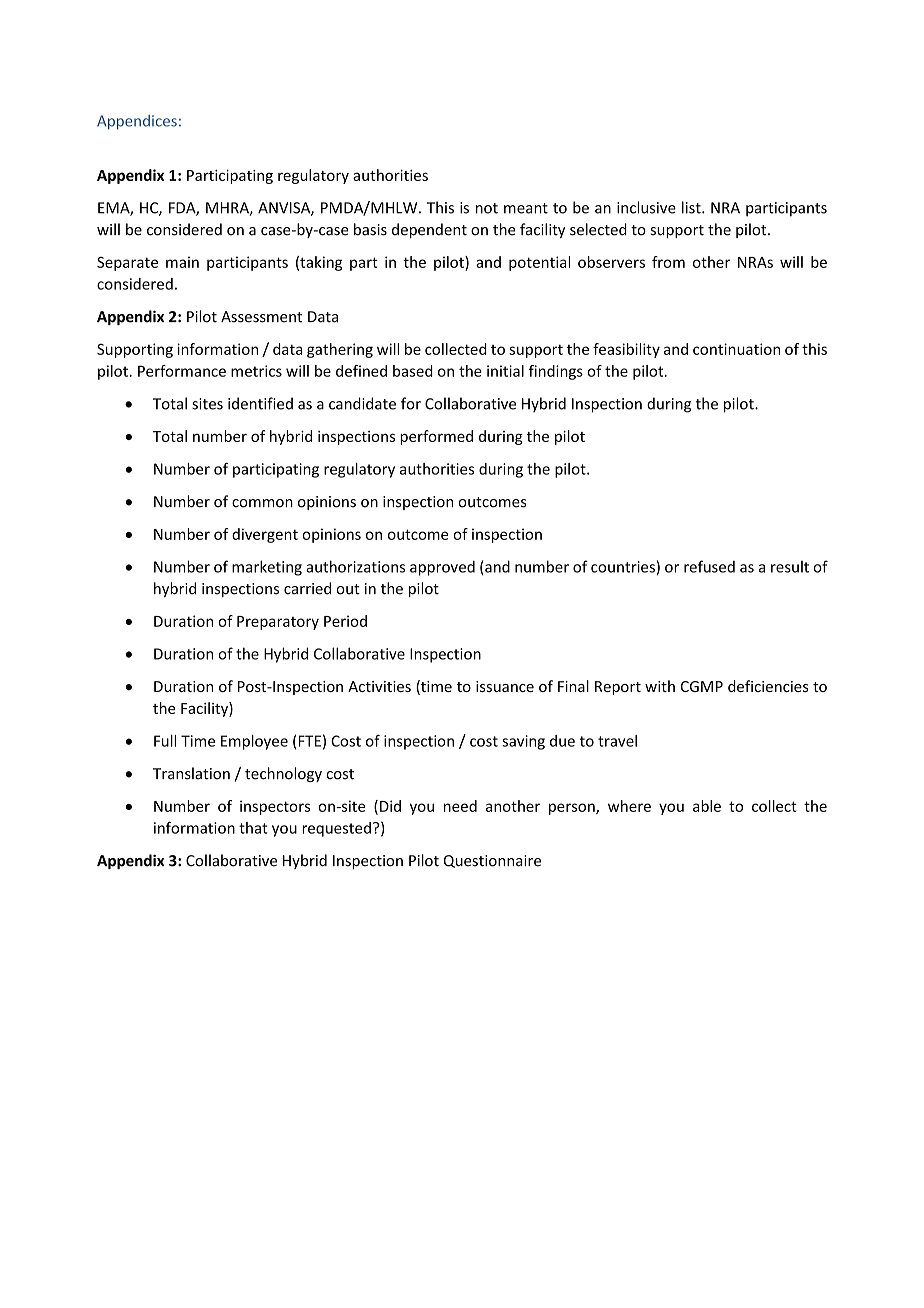  What do you see at coordinates (709, 566) in the screenshot?
I see `refused` at bounding box center [709, 566].
